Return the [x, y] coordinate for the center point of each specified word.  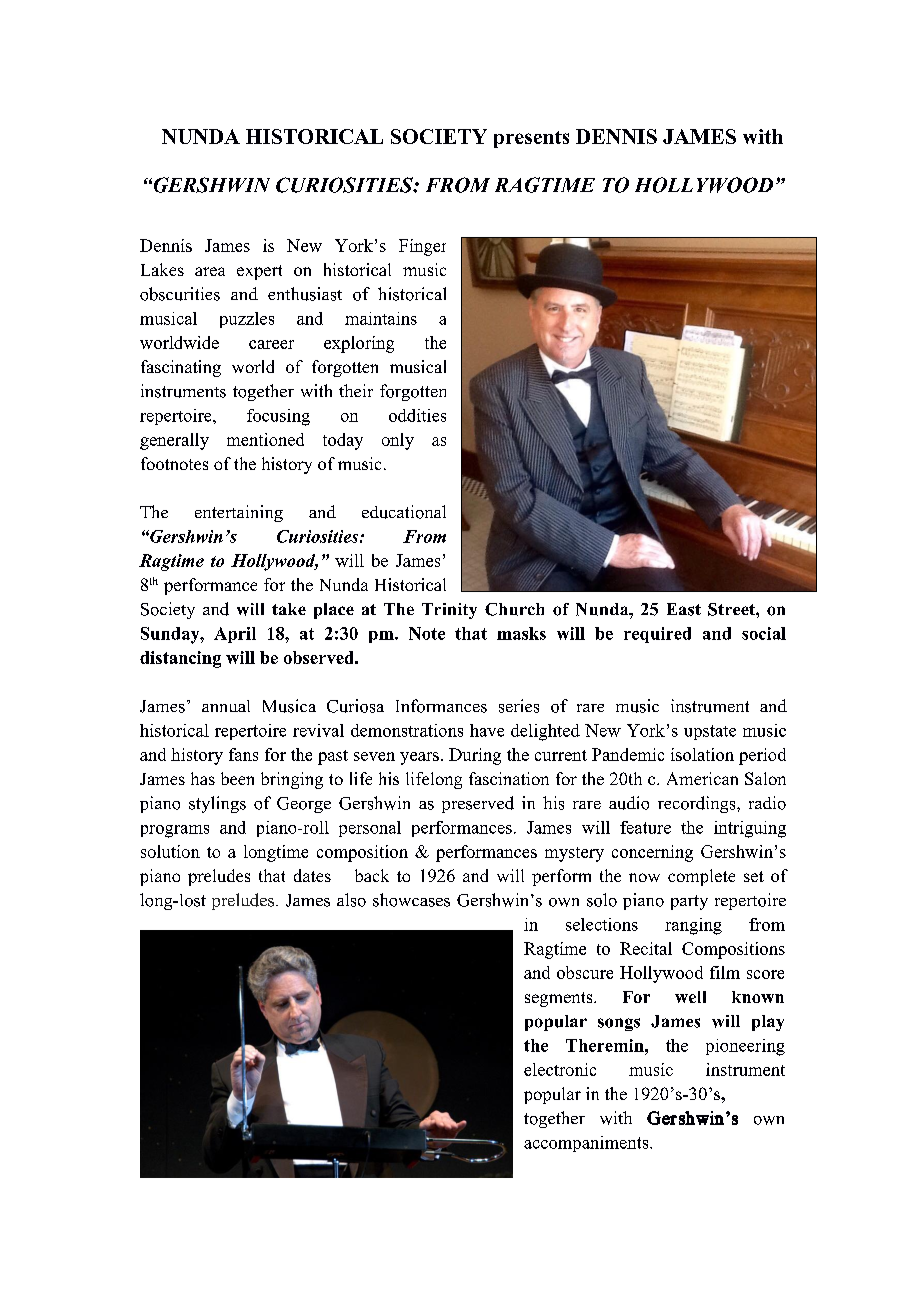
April [235, 635]
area [210, 271]
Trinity [449, 611]
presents [531, 139]
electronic [560, 1069]
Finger [422, 247]
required [657, 635]
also [351, 900]
